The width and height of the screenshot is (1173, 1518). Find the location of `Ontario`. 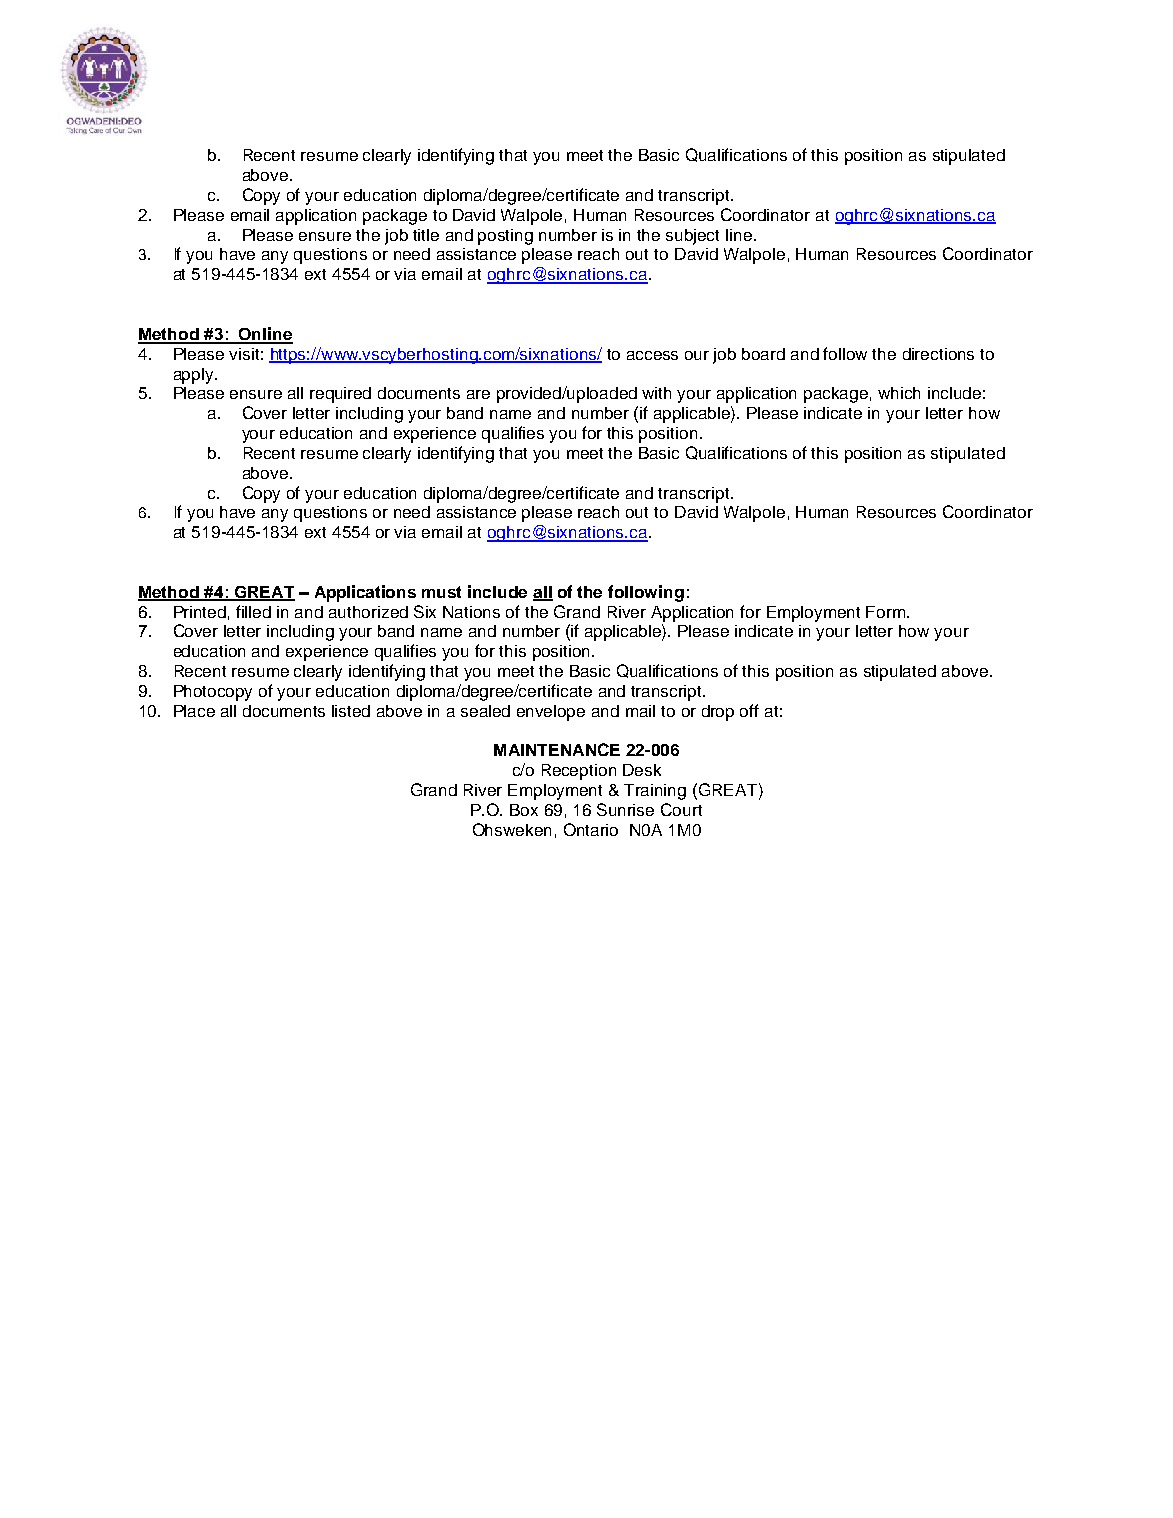

Ontario is located at coordinates (591, 829).
